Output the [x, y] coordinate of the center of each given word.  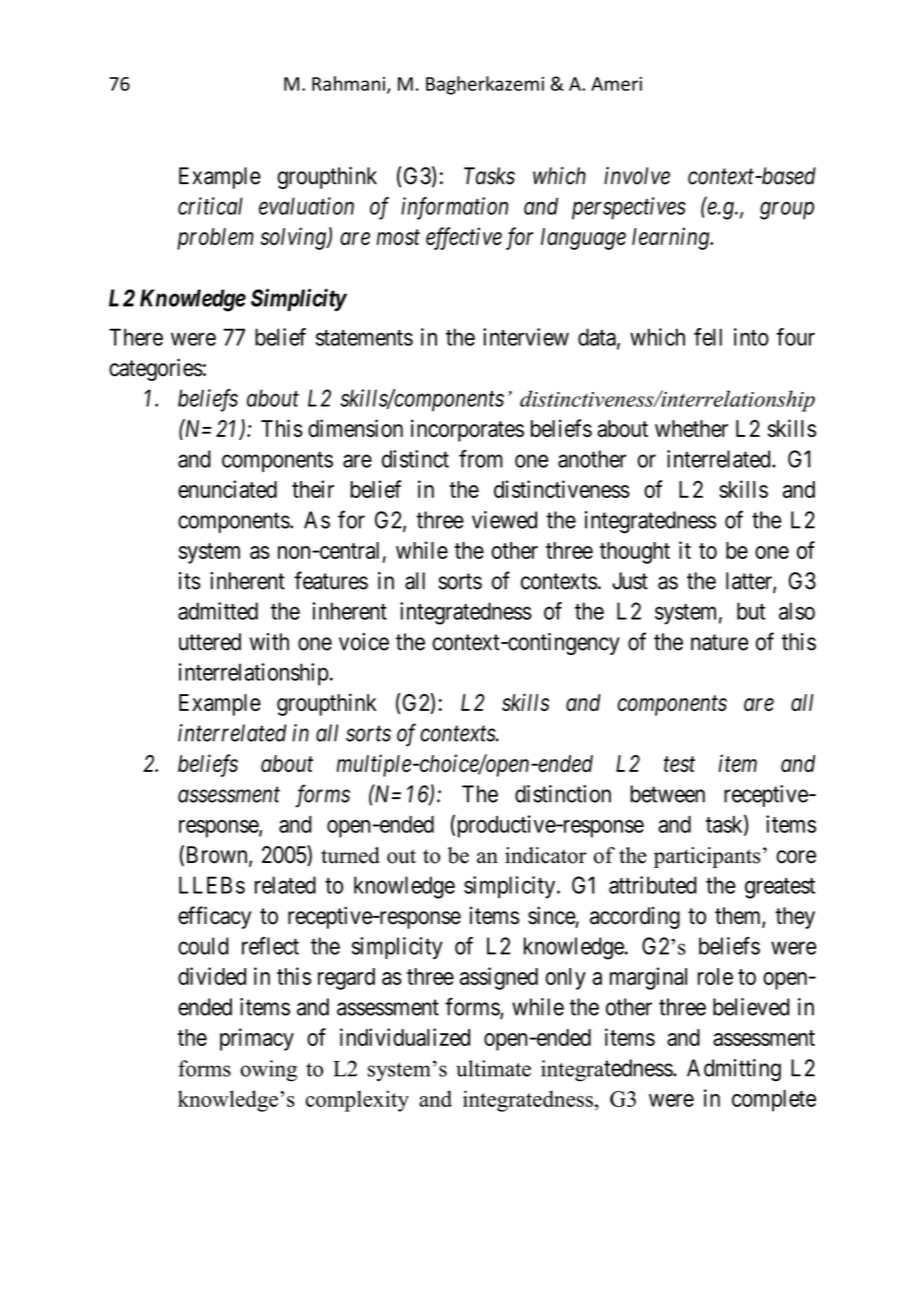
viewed [504, 520]
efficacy [214, 917]
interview [526, 337]
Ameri [616, 84]
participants [707, 857]
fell [708, 337]
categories [156, 369]
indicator [546, 855]
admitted [218, 611]
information [454, 208]
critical [210, 206]
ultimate [493, 1068]
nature [720, 642]
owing [268, 1071]
